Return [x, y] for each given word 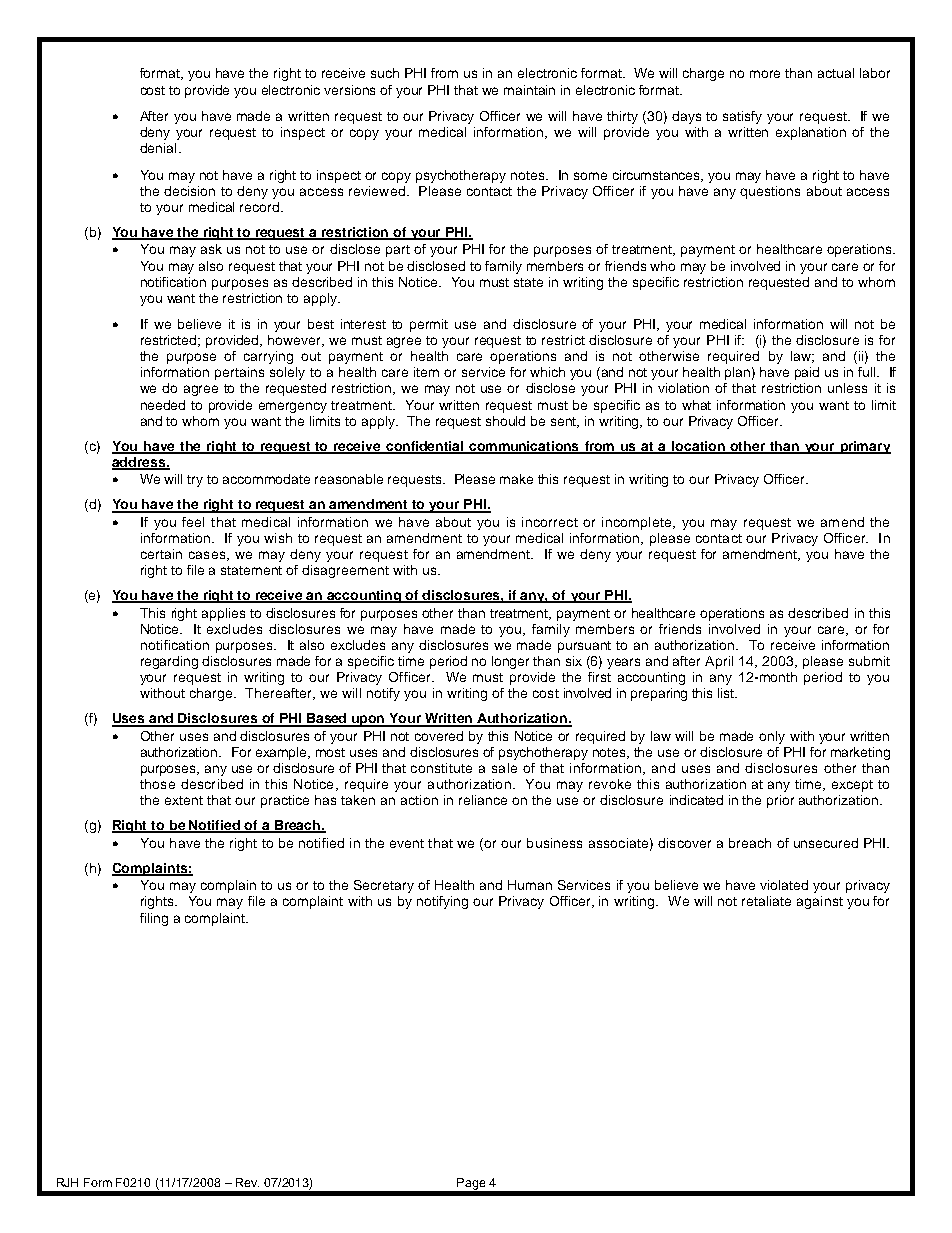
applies [223, 614]
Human [530, 885]
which [547, 372]
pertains [239, 373]
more [765, 74]
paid [807, 373]
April [719, 662]
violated [784, 885]
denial [158, 148]
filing [154, 919]
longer [510, 662]
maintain [529, 90]
